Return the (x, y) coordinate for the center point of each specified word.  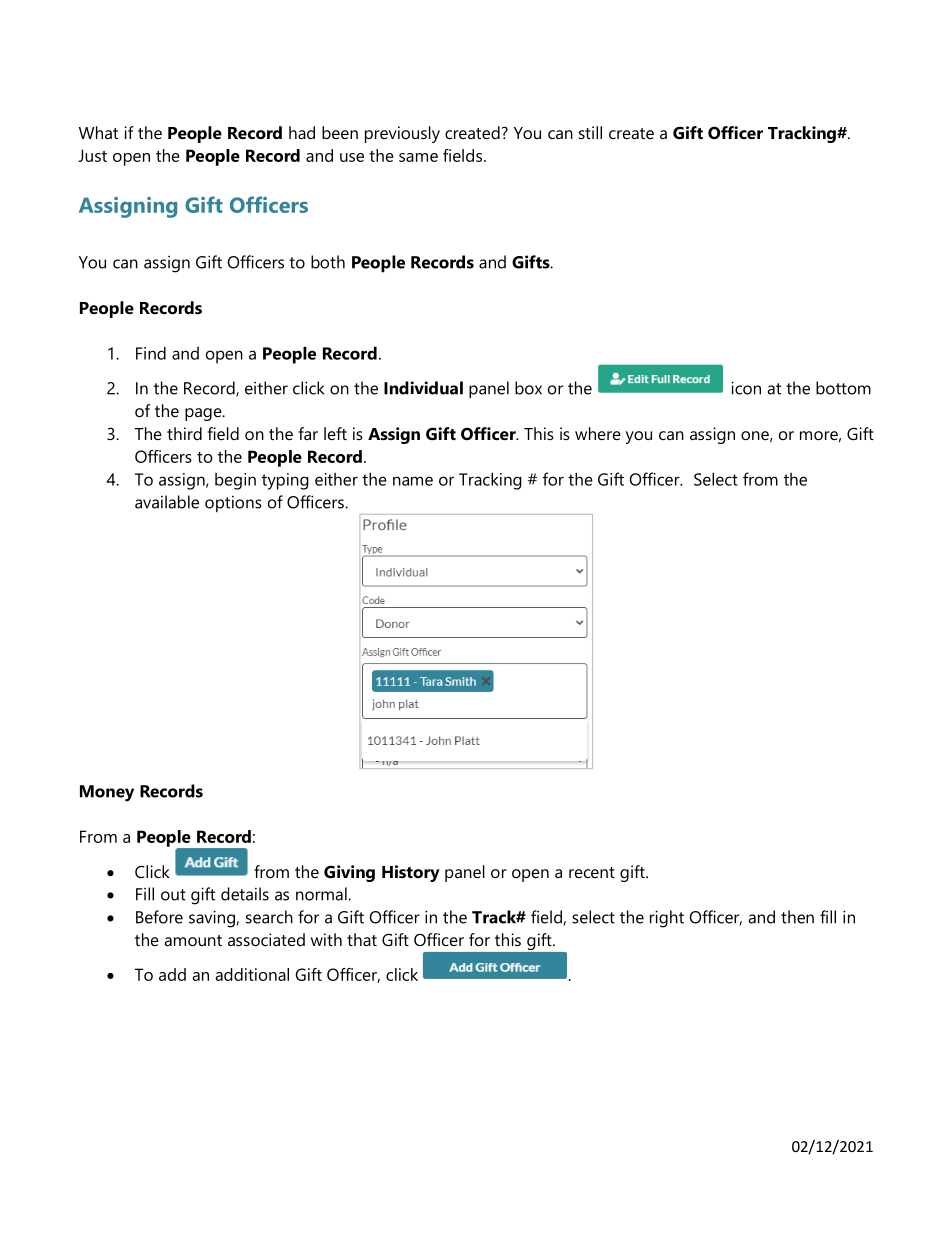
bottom (843, 388)
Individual (423, 388)
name (413, 481)
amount (193, 940)
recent (592, 872)
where (598, 433)
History (411, 873)
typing (285, 481)
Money (107, 793)
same (418, 157)
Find (151, 353)
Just (92, 155)
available (167, 502)
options (233, 504)
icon (746, 388)
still (590, 132)
